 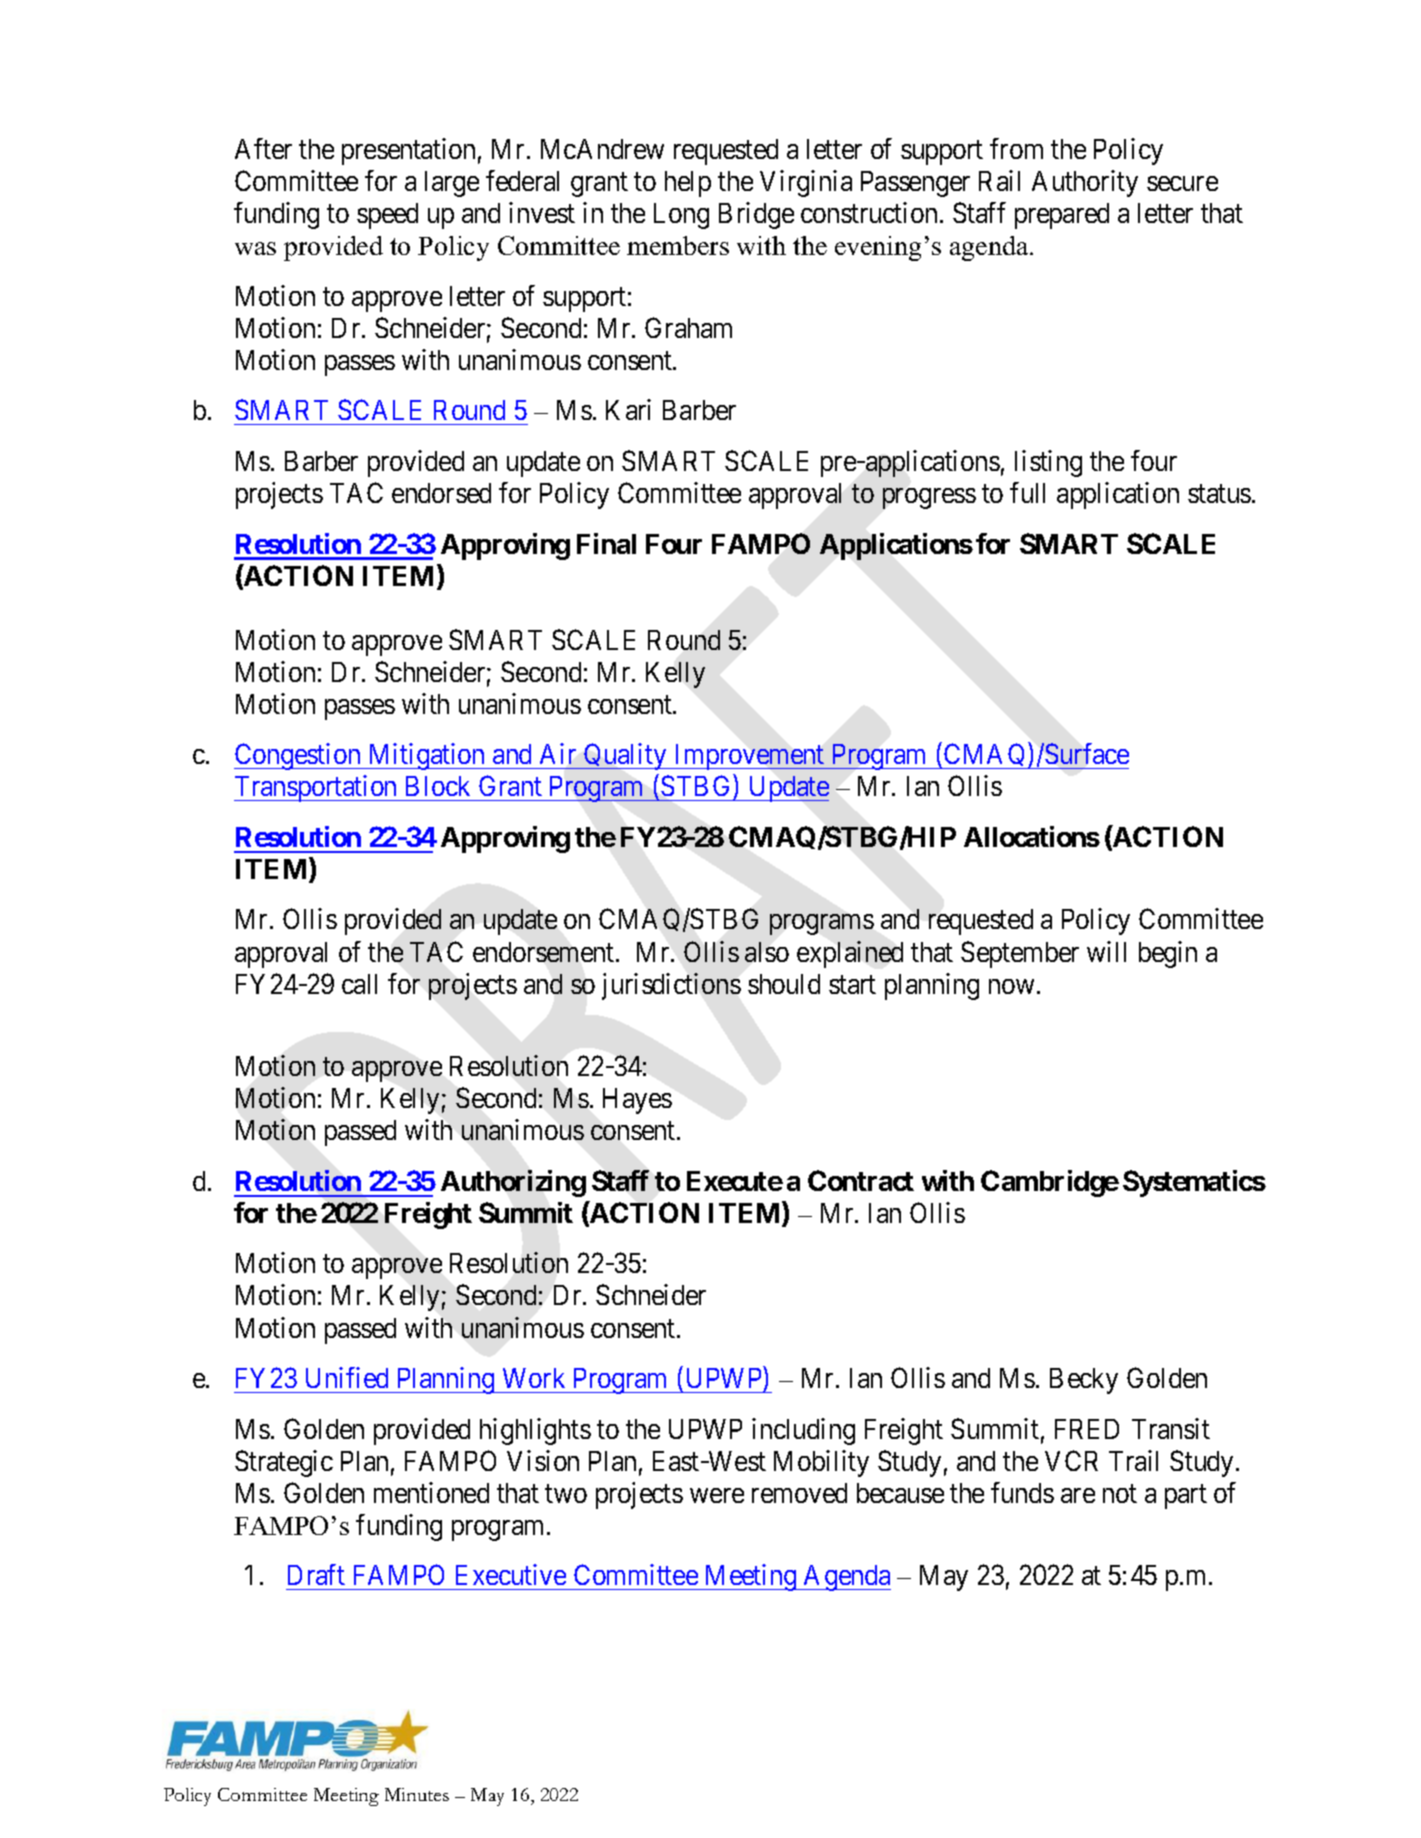 I want to click on help, so click(x=688, y=184).
